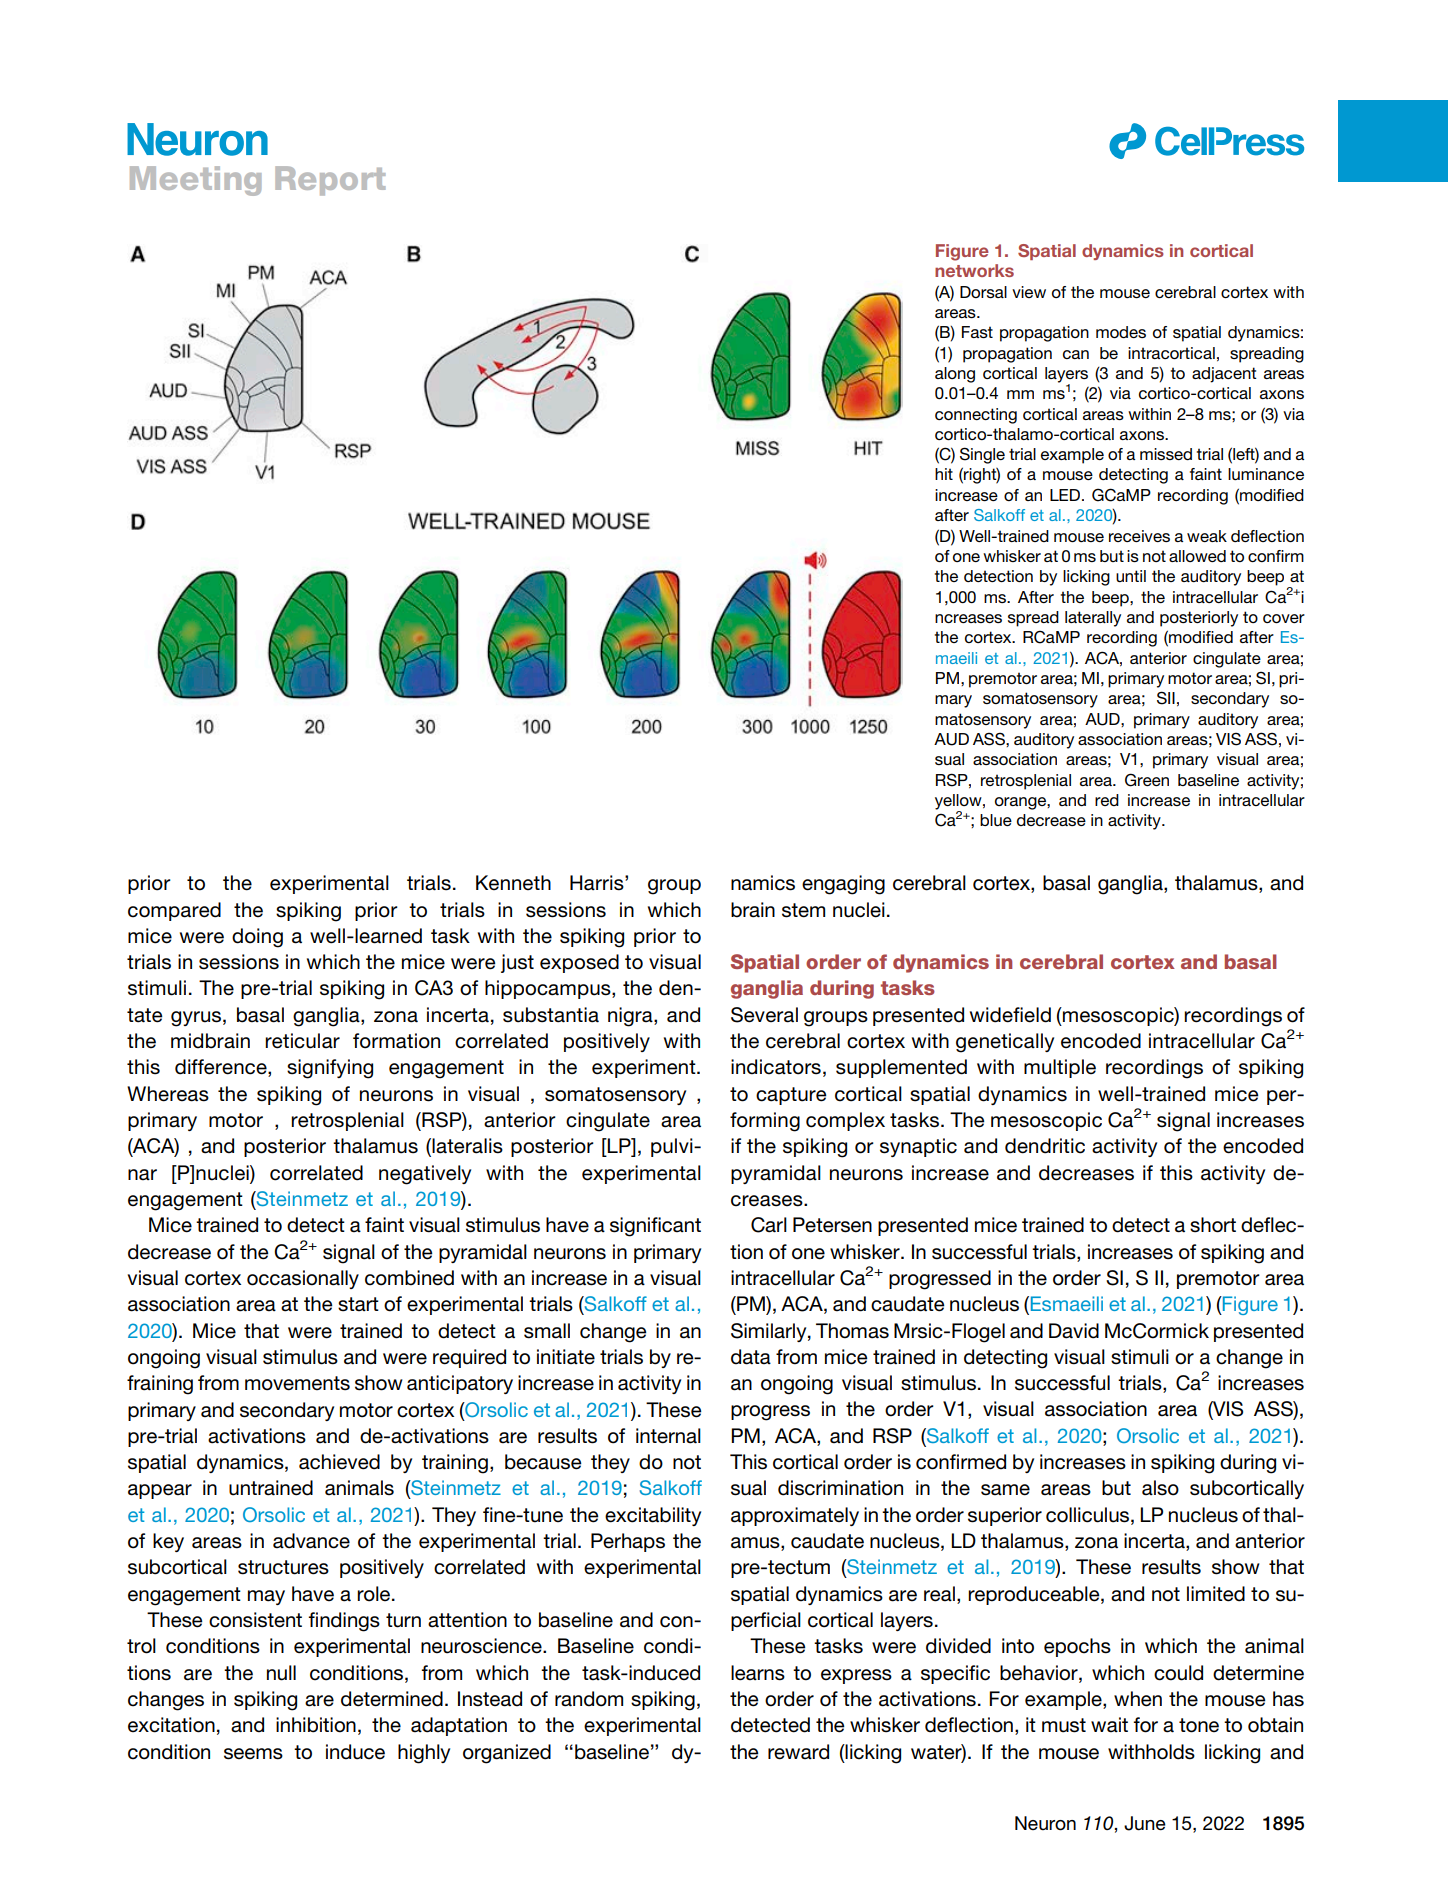 Image resolution: width=1448 pixels, height=1880 pixels. What do you see at coordinates (1121, 332) in the screenshot?
I see `modes` at bounding box center [1121, 332].
